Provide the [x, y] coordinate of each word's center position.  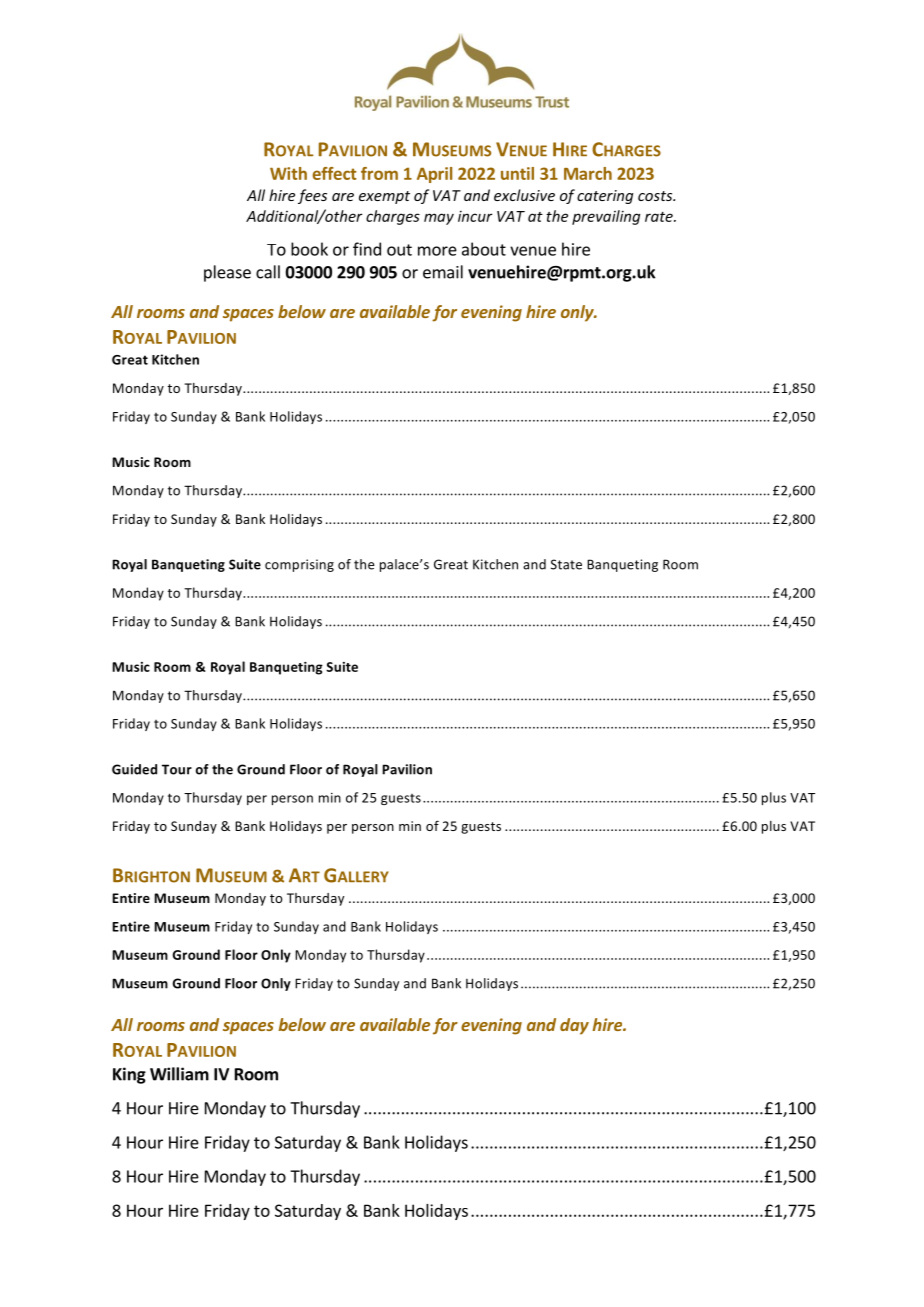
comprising [299, 565]
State [566, 564]
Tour [177, 769]
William [179, 1074]
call [268, 272]
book [309, 249]
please [227, 273]
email [443, 272]
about [484, 249]
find [367, 249]
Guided [134, 769]
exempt [384, 197]
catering [605, 197]
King [129, 1075]
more [437, 251]
